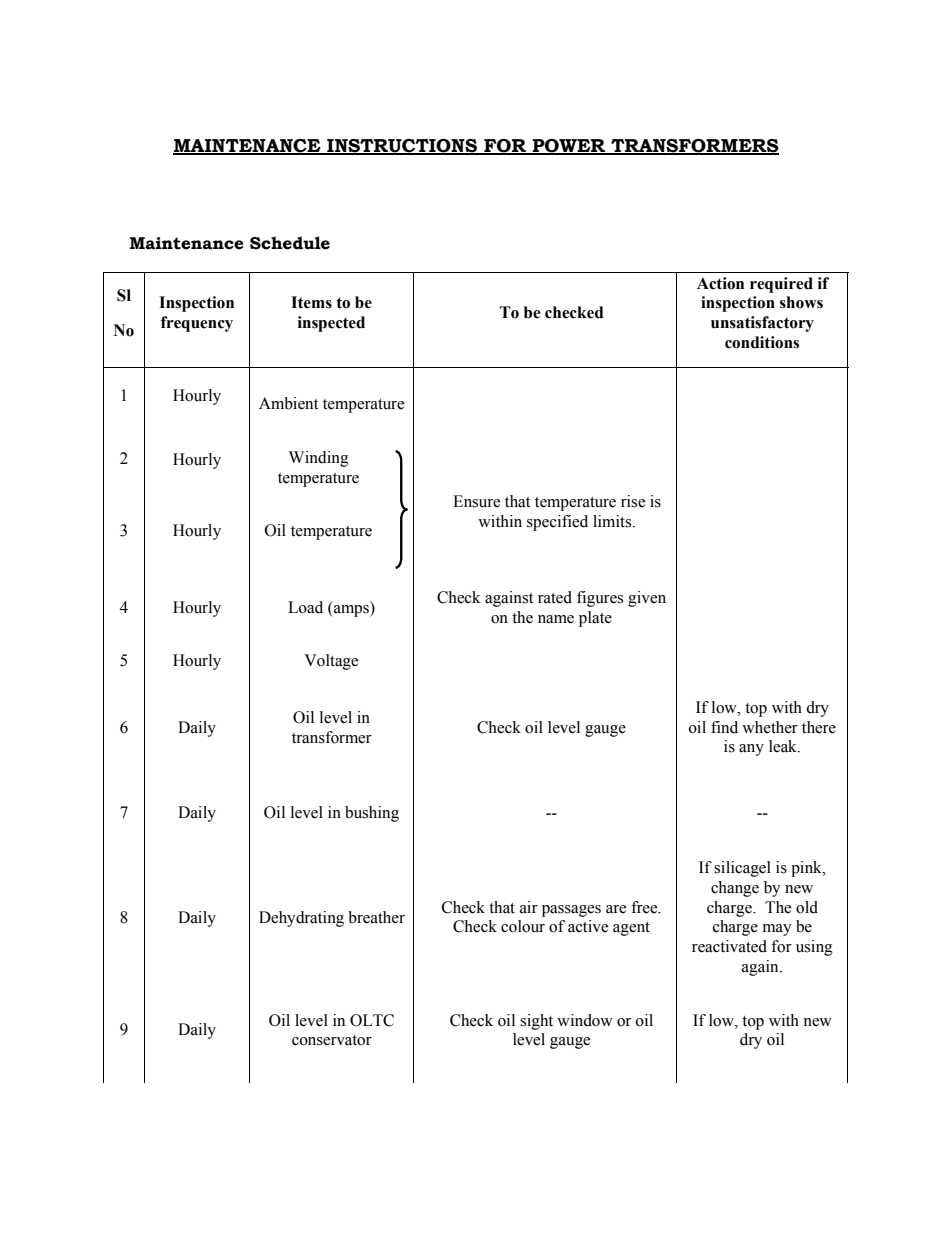  What do you see at coordinates (301, 919) in the screenshot?
I see `Dehydrating` at bounding box center [301, 919].
